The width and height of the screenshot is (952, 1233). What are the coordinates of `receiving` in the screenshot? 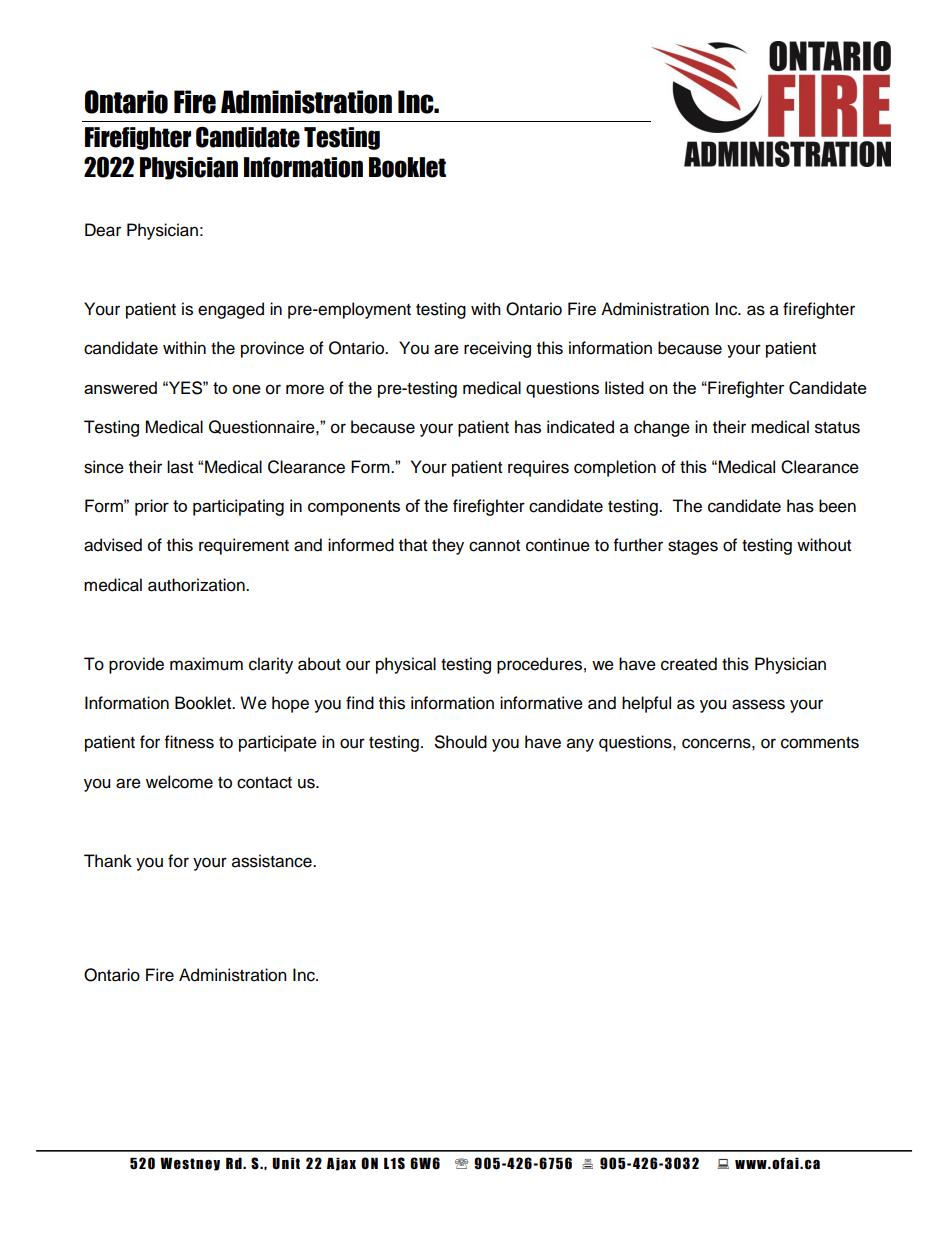 It's located at (497, 349).
